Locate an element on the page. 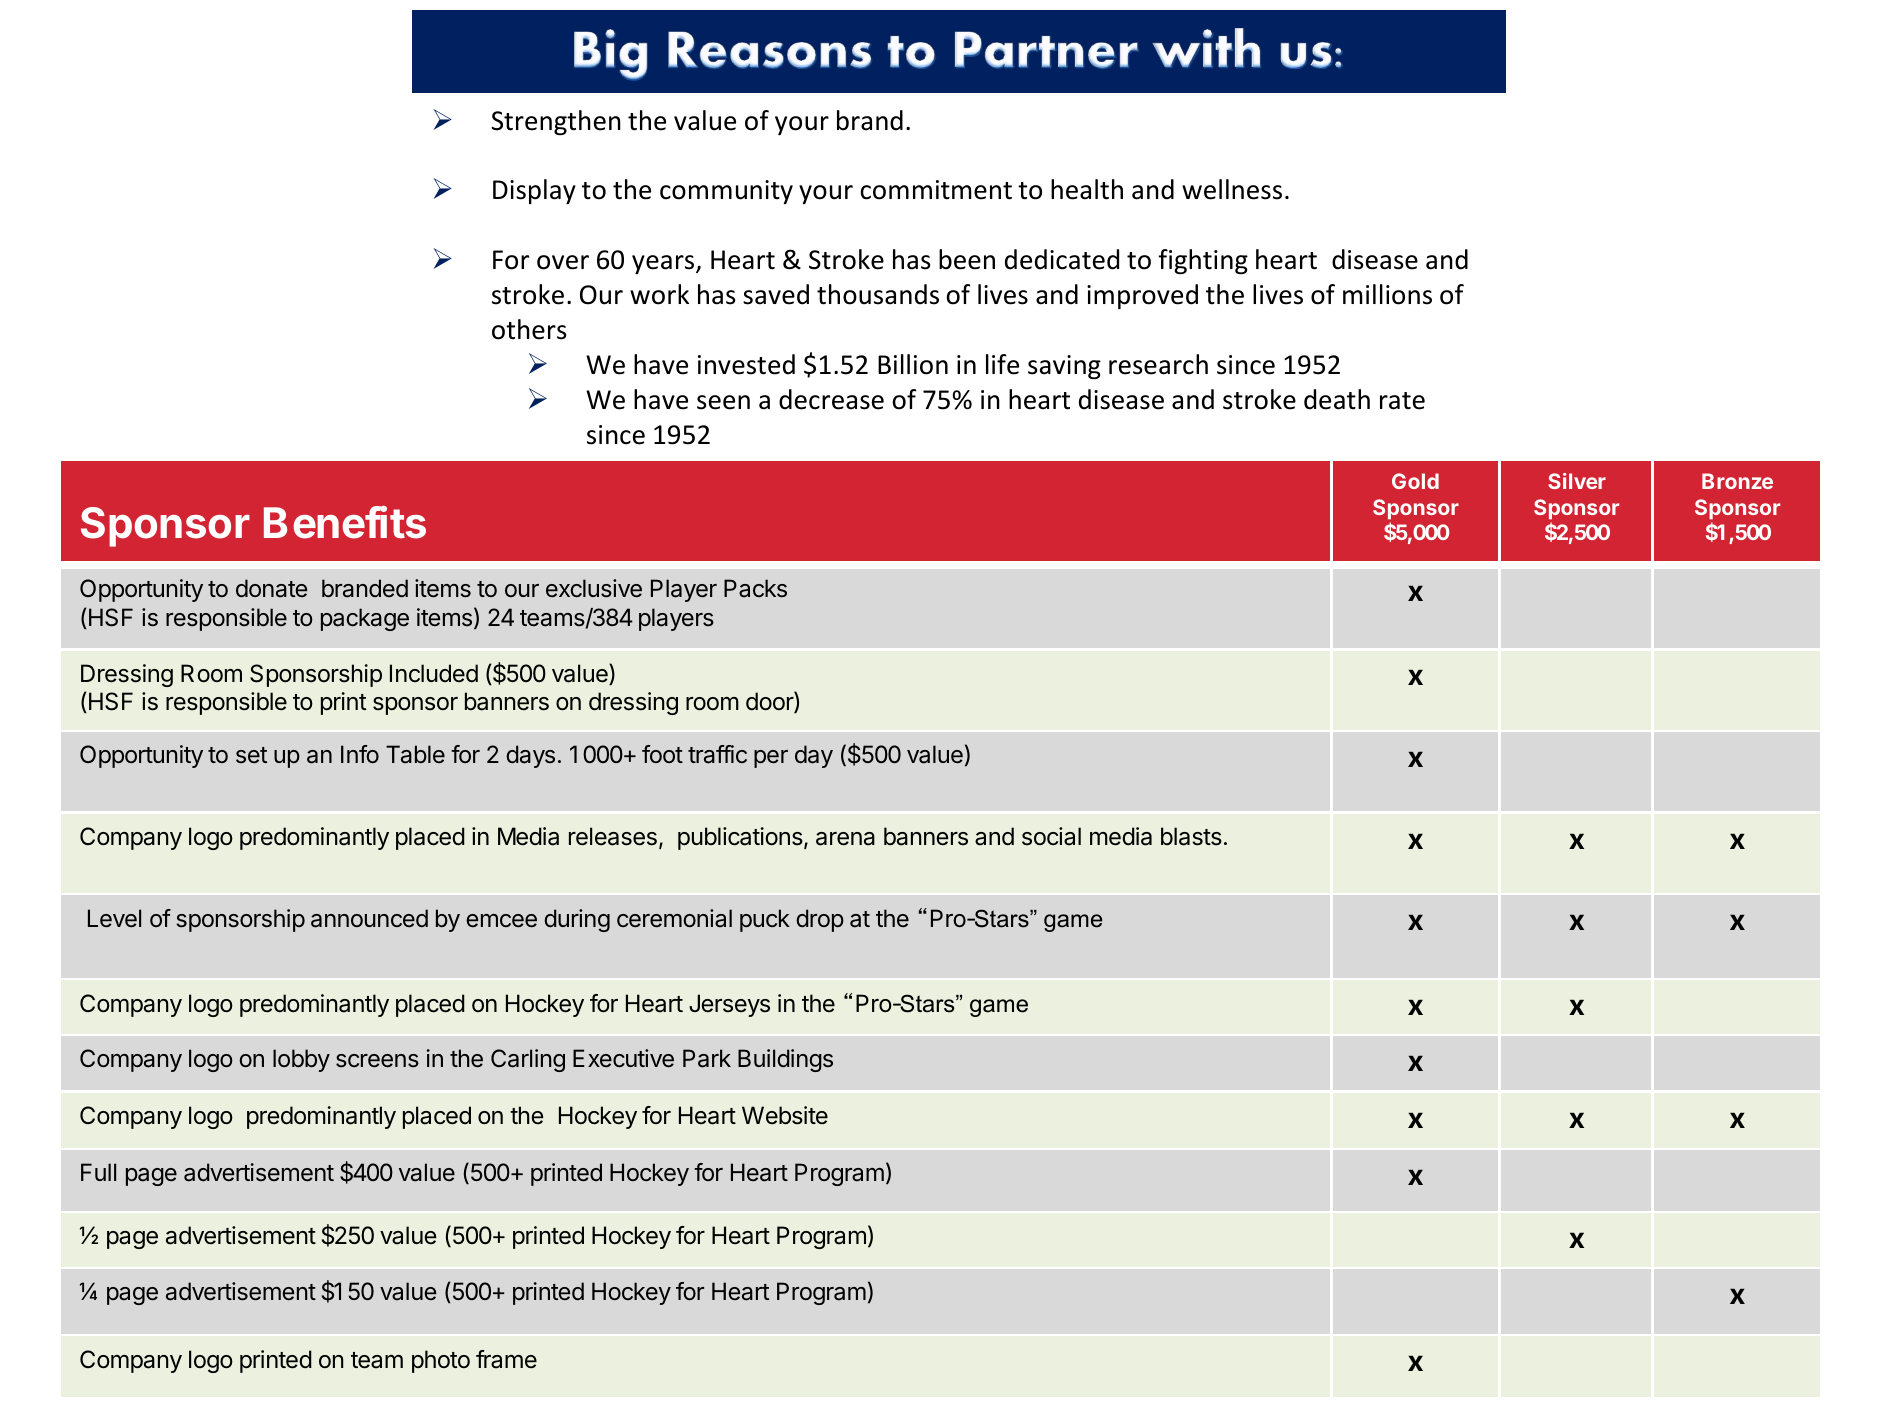  decrease is located at coordinates (831, 399).
